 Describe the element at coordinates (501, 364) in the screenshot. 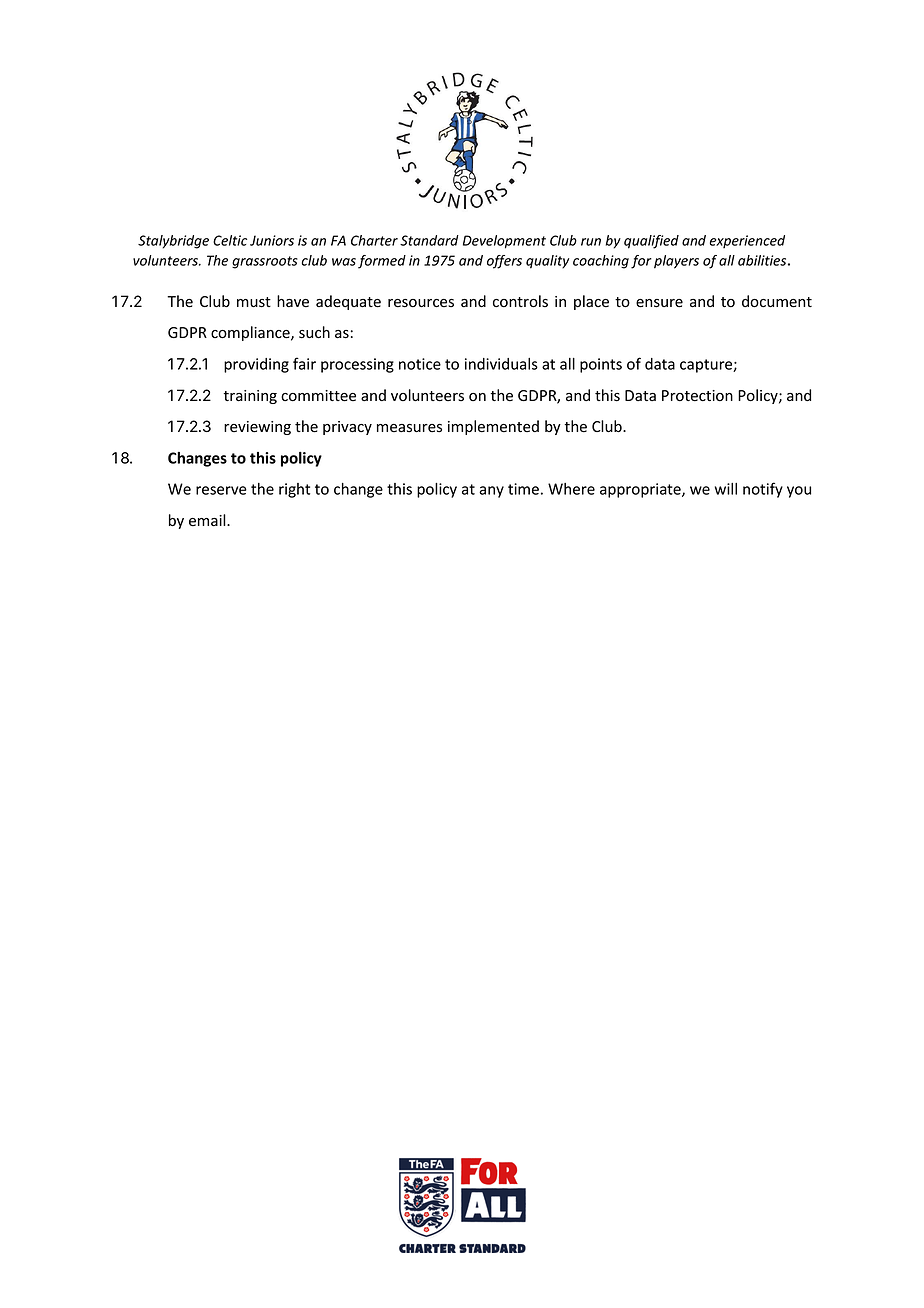

I see `individuals` at that location.
